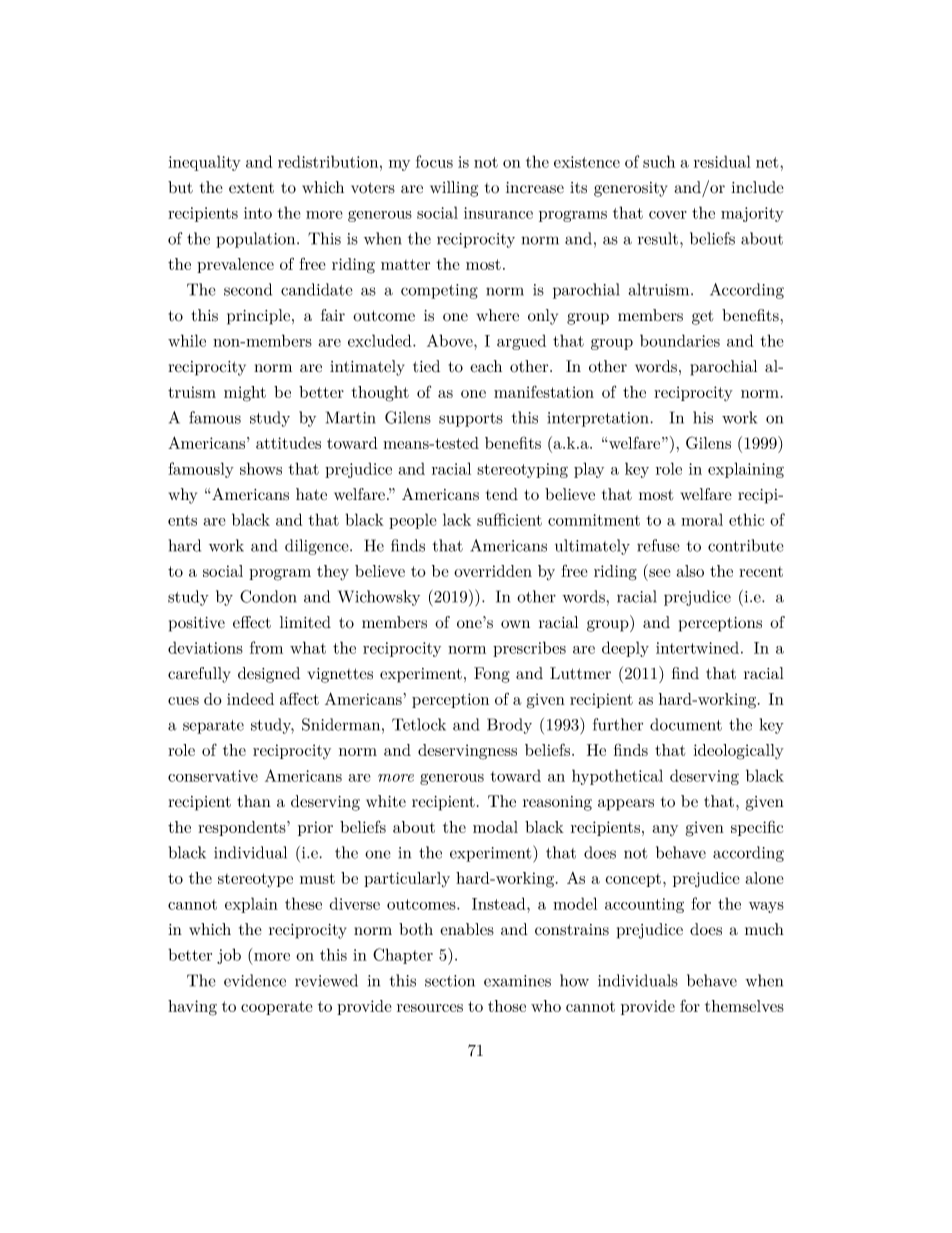 The width and height of the screenshot is (952, 1233). Describe the element at coordinates (722, 161) in the screenshot. I see `residual` at that location.
